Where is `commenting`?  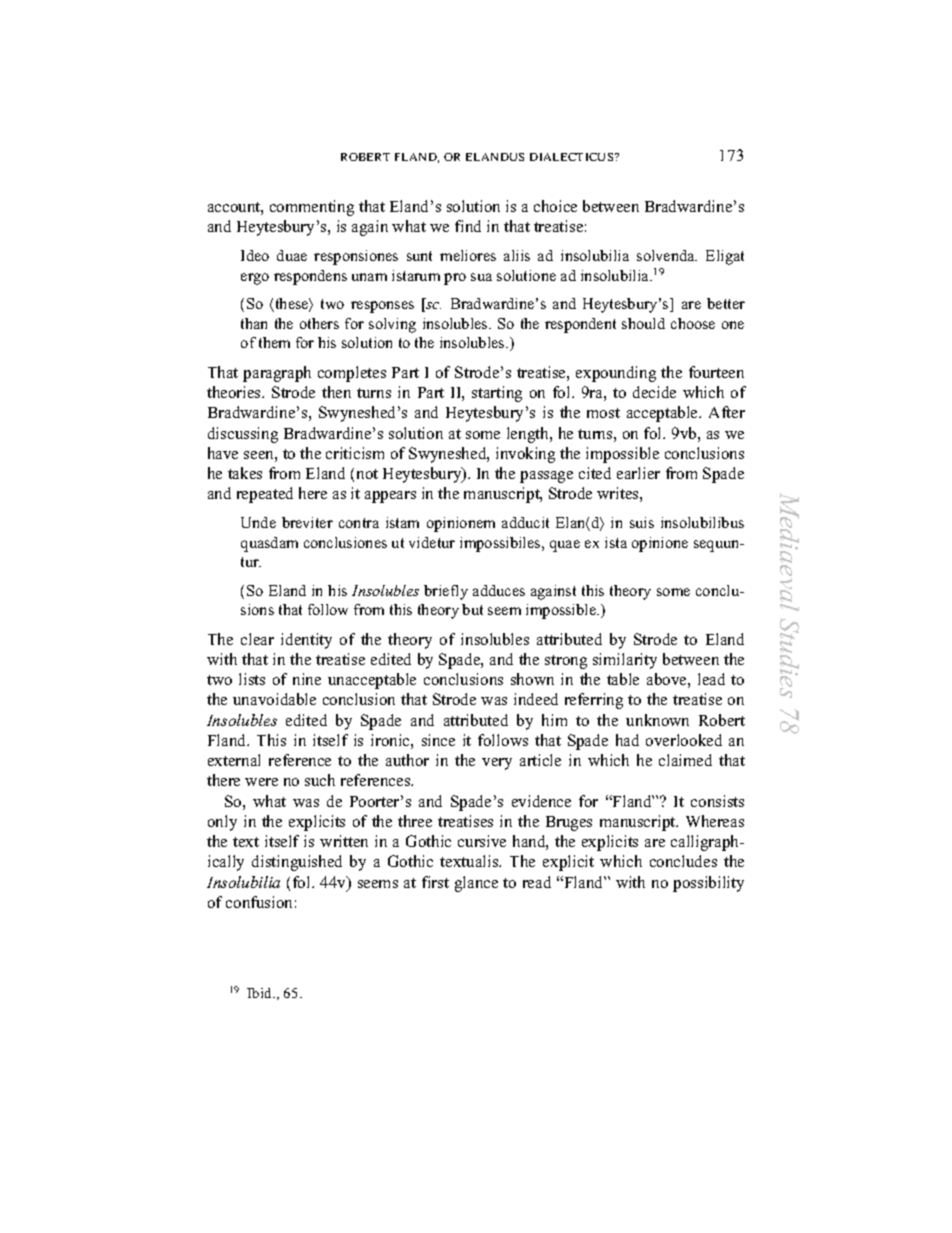
commenting is located at coordinates (312, 208).
